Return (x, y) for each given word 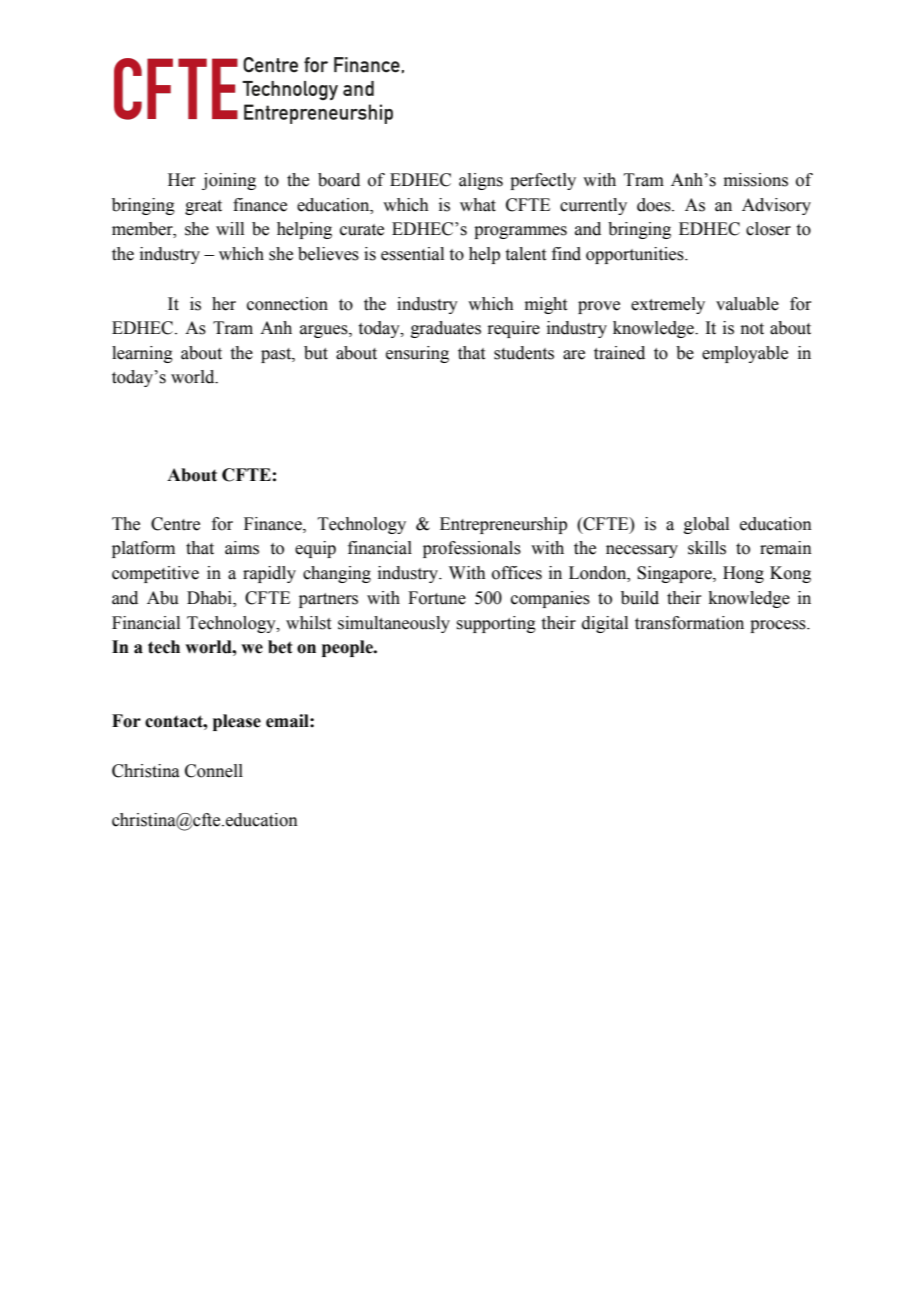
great (203, 207)
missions (756, 180)
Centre (175, 524)
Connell (214, 771)
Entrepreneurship (503, 525)
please (237, 722)
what (478, 205)
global (706, 525)
